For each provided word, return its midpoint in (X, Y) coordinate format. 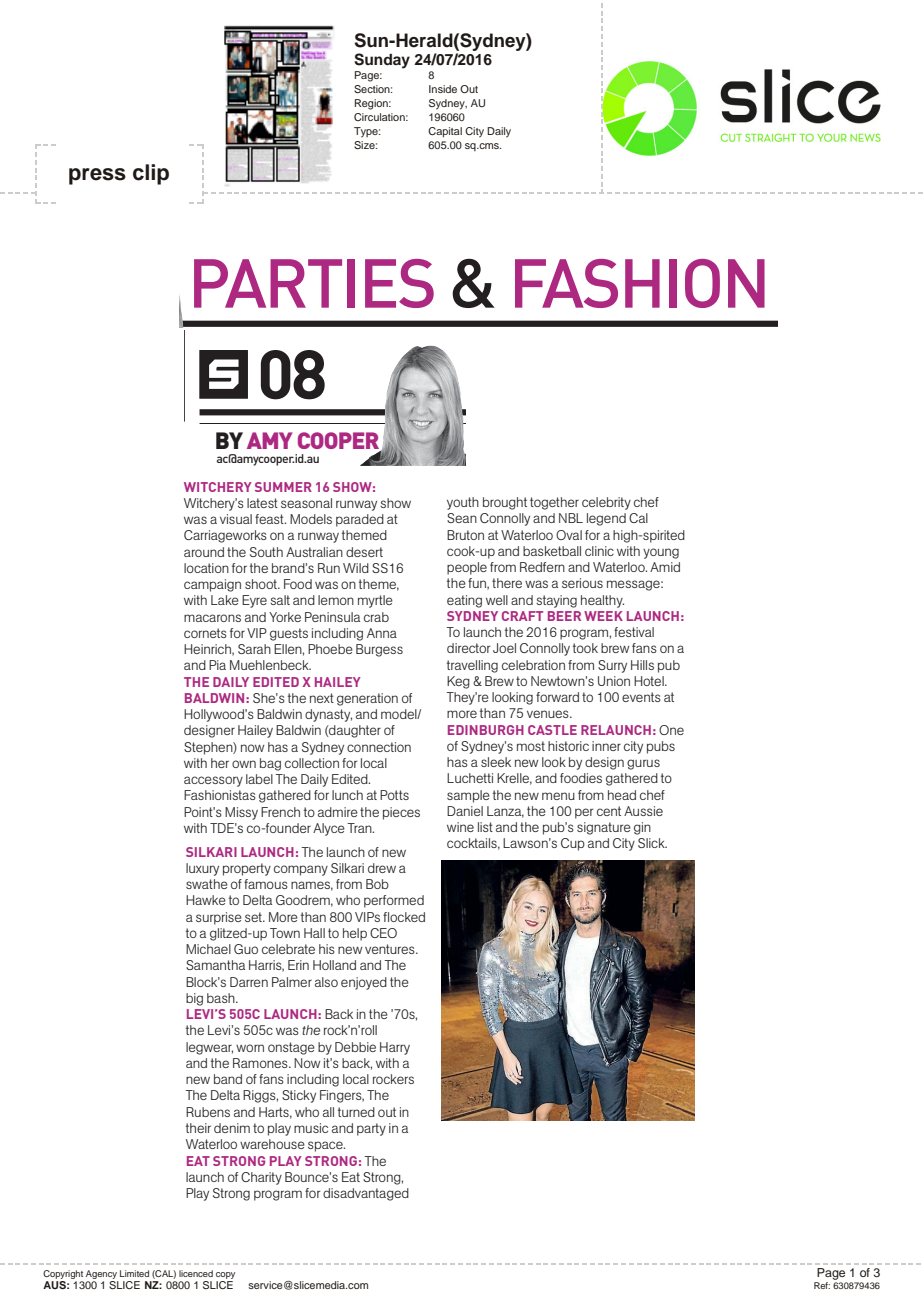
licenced (196, 1273)
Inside (443, 89)
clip (151, 174)
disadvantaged (366, 1194)
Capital (445, 132)
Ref (822, 1285)
